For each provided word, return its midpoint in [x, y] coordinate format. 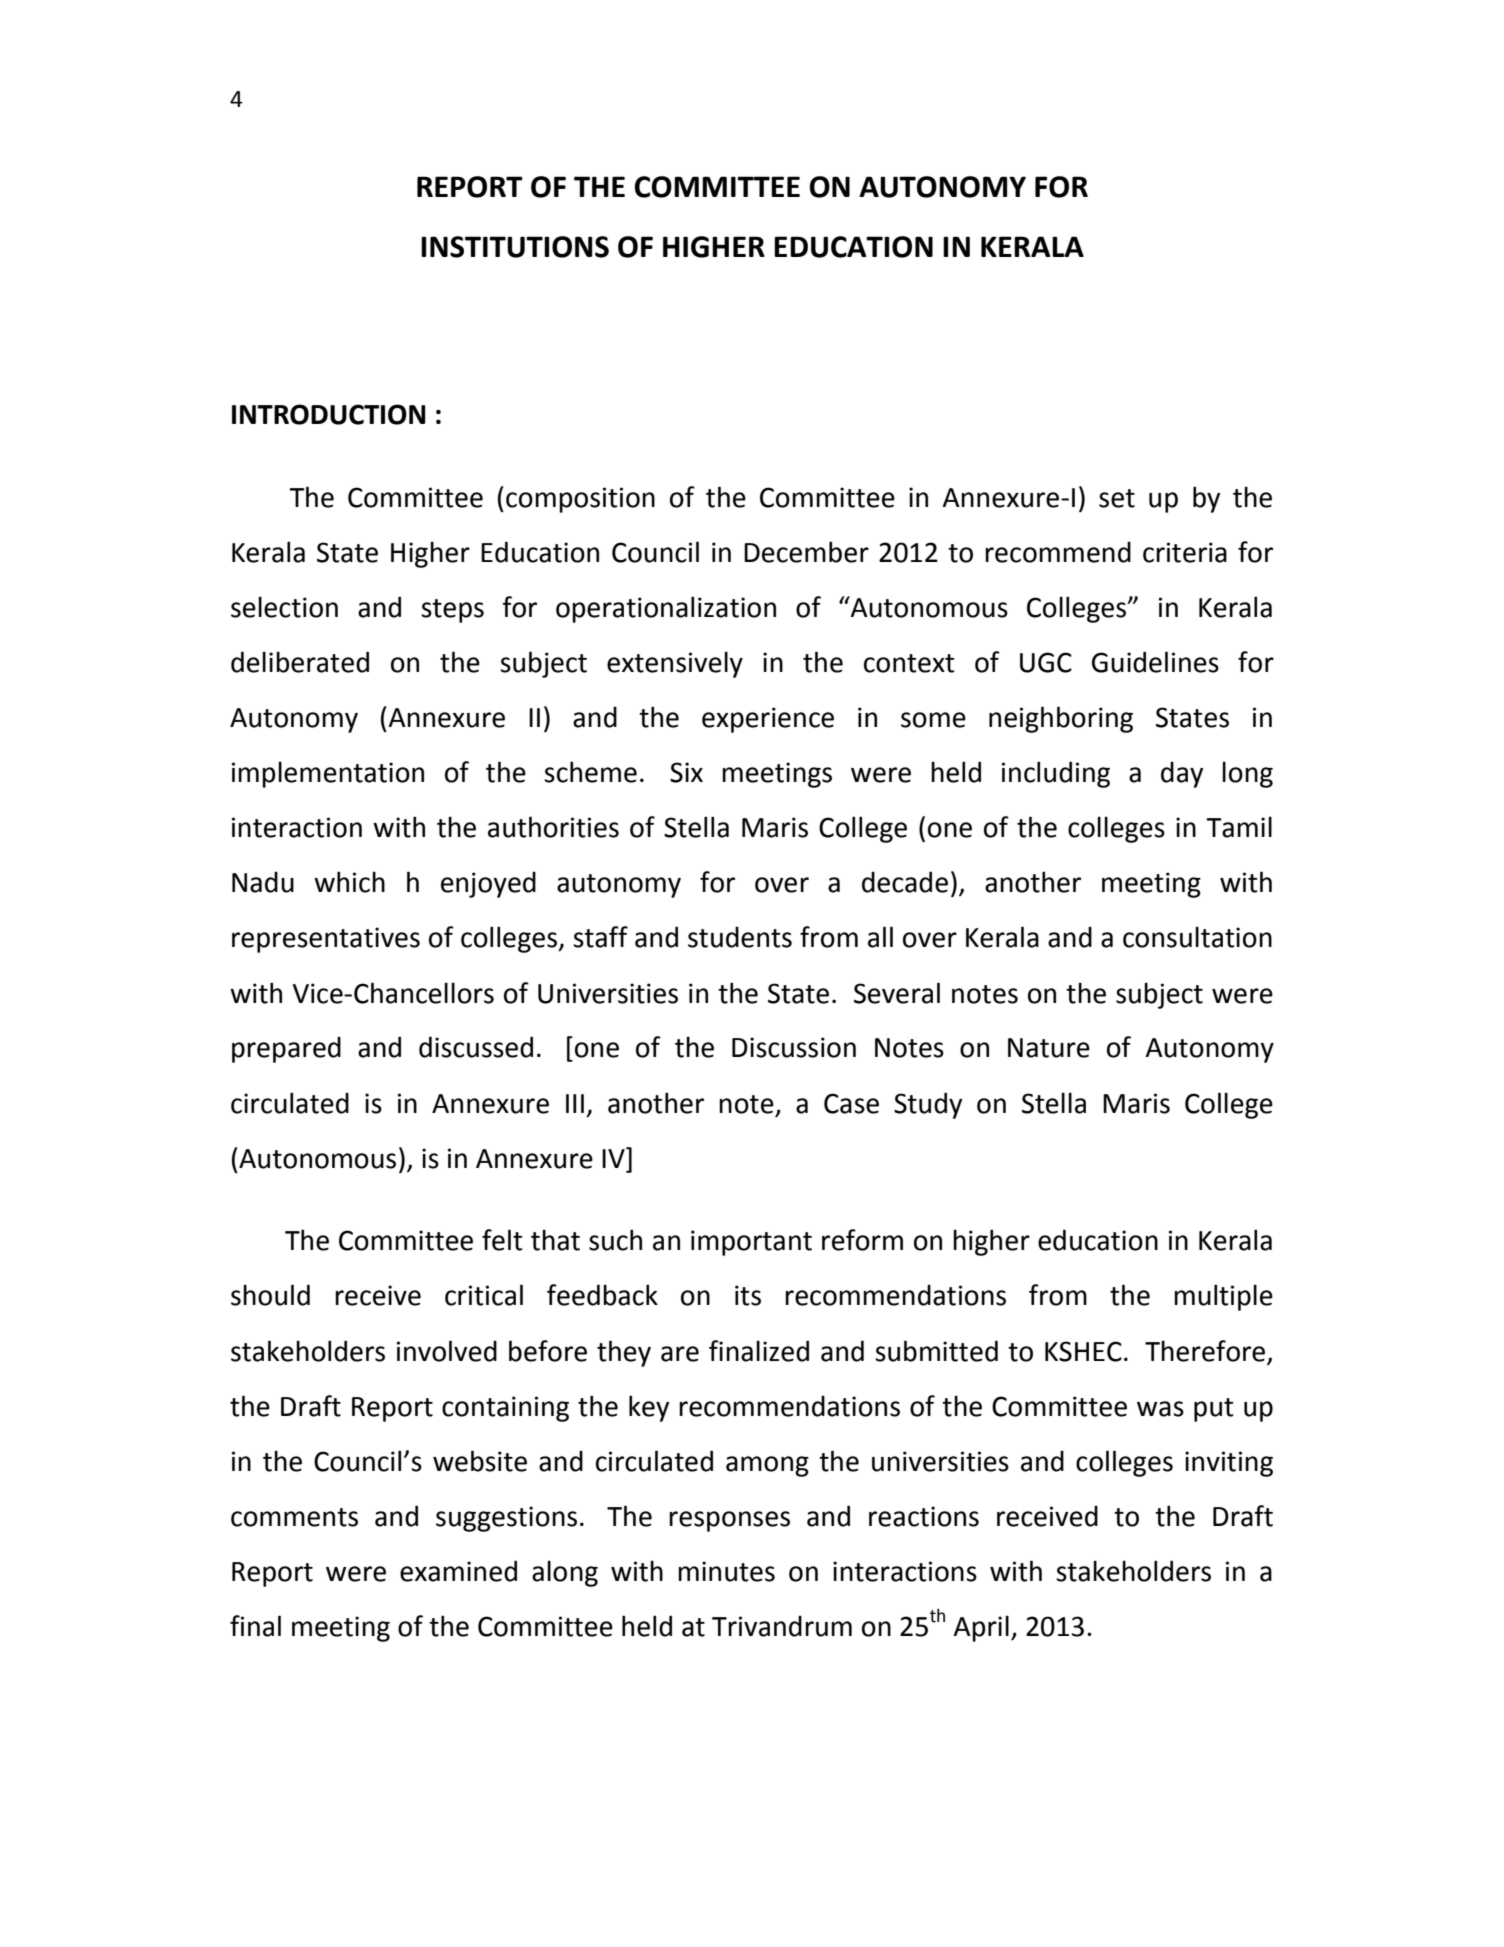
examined [458, 1571]
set [1117, 498]
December [806, 552]
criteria [1185, 552]
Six [686, 772]
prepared [286, 1049]
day [1182, 774]
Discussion [794, 1047]
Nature [1049, 1048]
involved [447, 1351]
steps [452, 611]
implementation [328, 774]
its [748, 1295]
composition [580, 500]
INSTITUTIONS [515, 247]
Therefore [1205, 1351]
